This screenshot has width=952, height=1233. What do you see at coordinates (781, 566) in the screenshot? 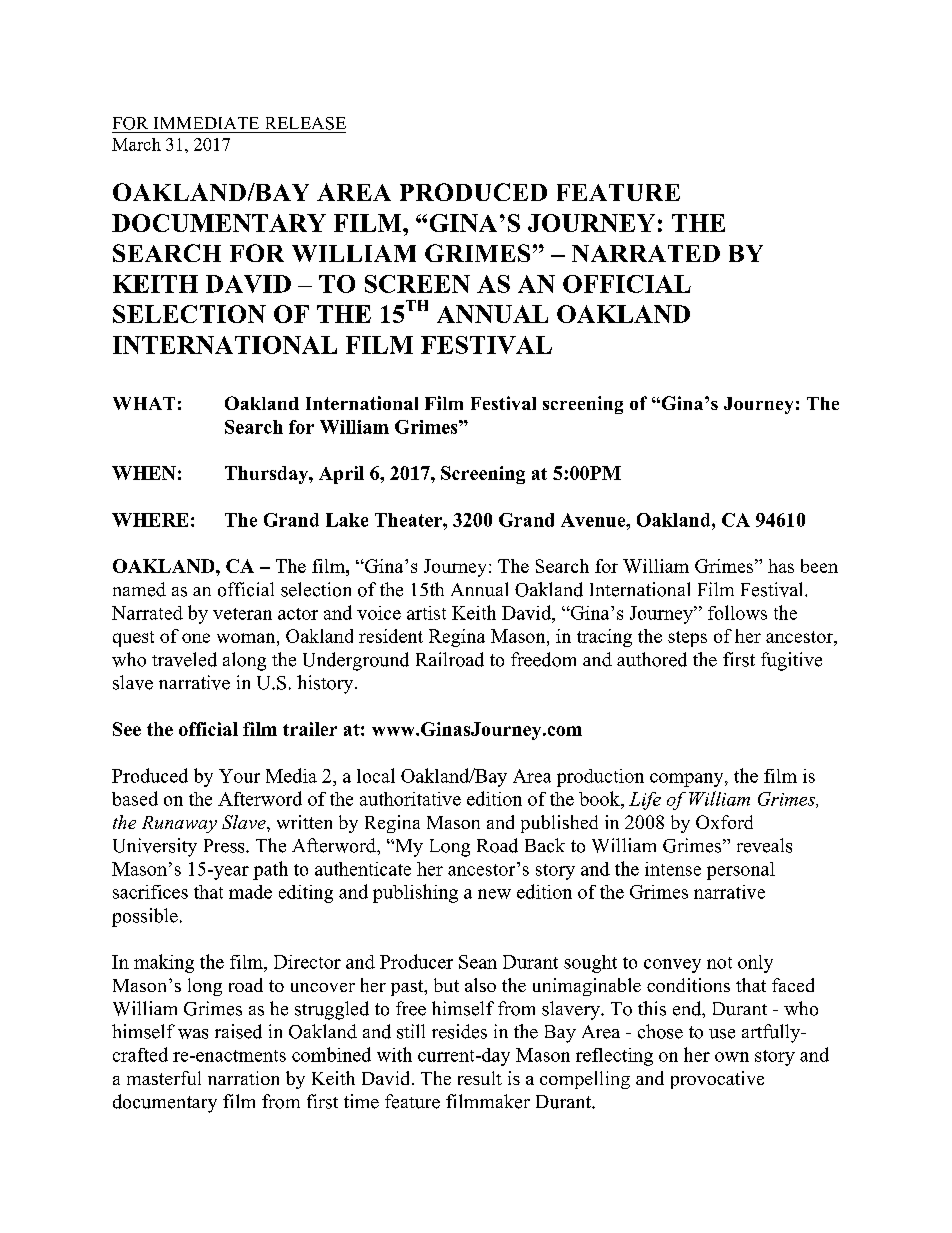
I see `has` at bounding box center [781, 566].
